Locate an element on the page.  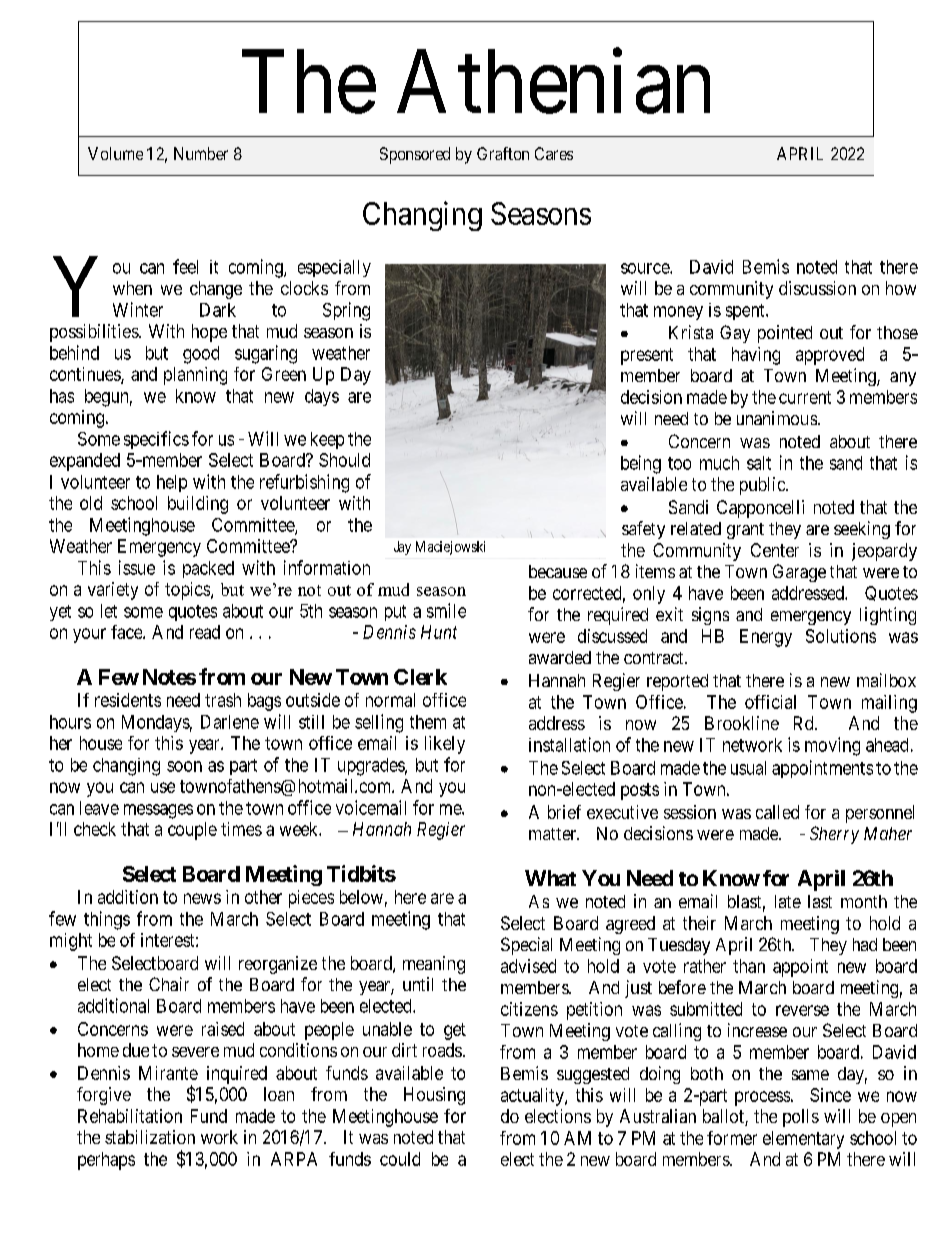
residents is located at coordinates (128, 700).
